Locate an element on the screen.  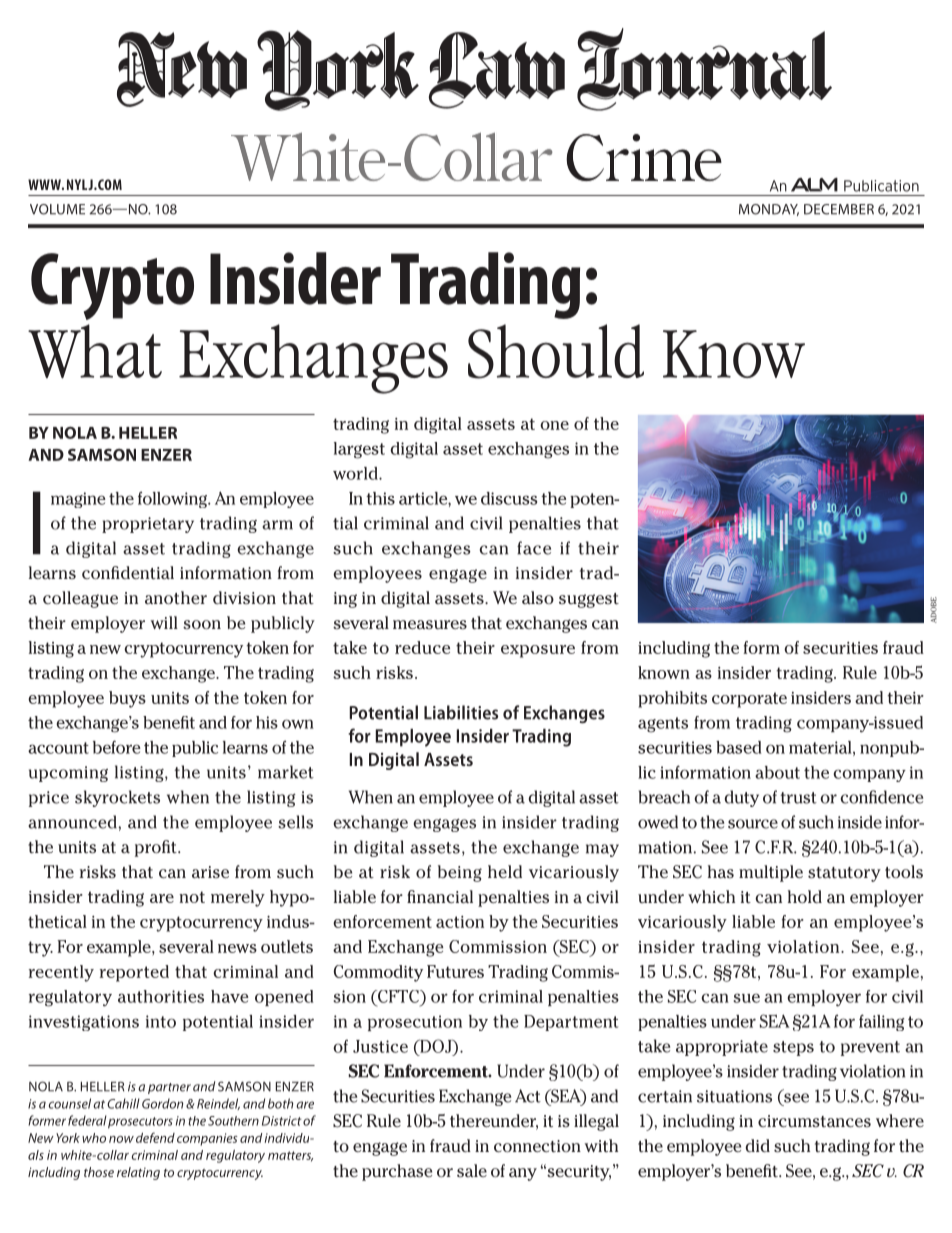
VOLUME is located at coordinates (57, 209).
